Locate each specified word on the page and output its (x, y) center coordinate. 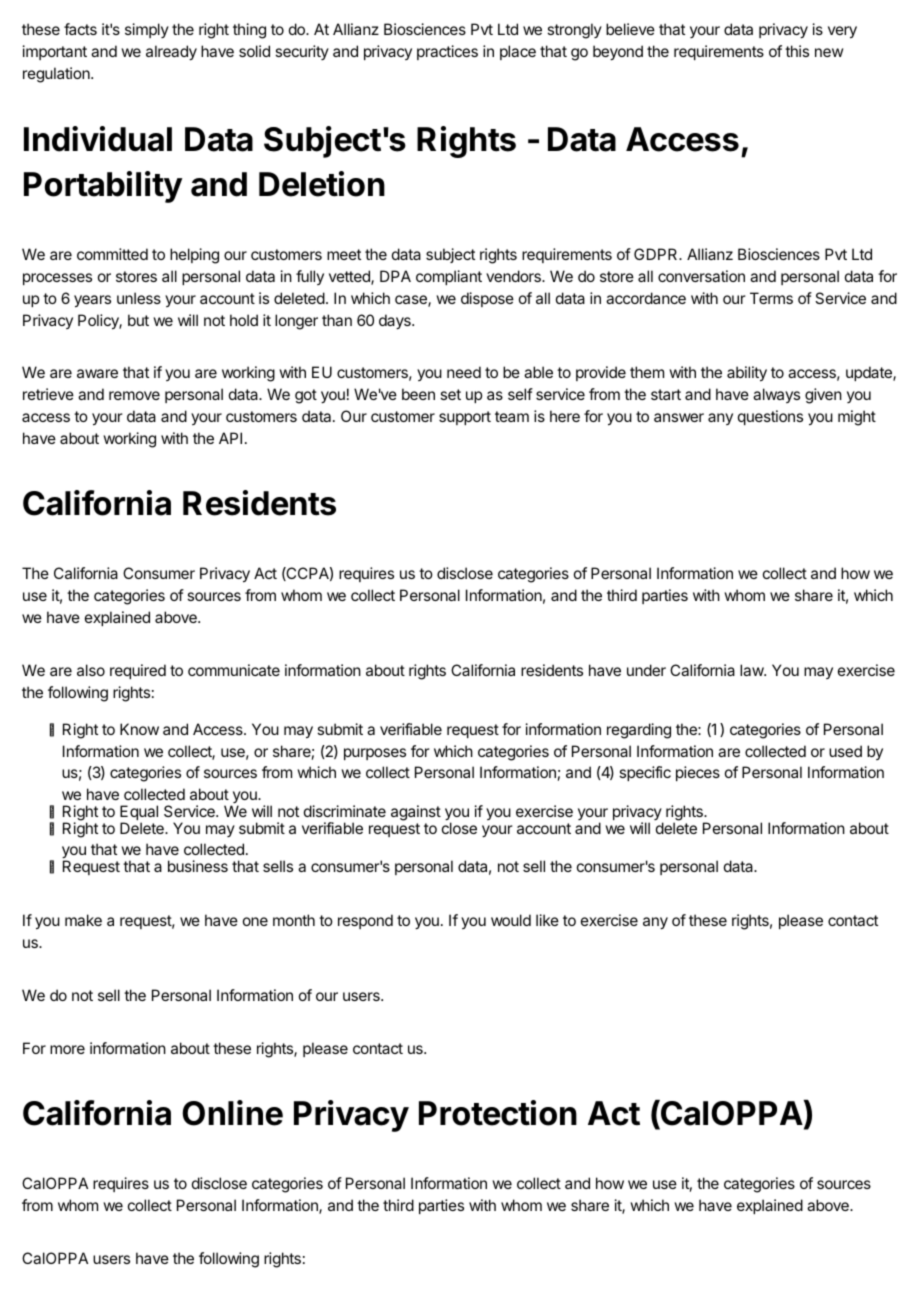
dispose (487, 299)
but (138, 320)
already (171, 53)
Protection (498, 1113)
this (797, 51)
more (67, 1049)
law (752, 670)
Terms (771, 298)
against (416, 813)
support (465, 418)
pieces (698, 773)
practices (447, 52)
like (547, 920)
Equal (139, 814)
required (138, 671)
